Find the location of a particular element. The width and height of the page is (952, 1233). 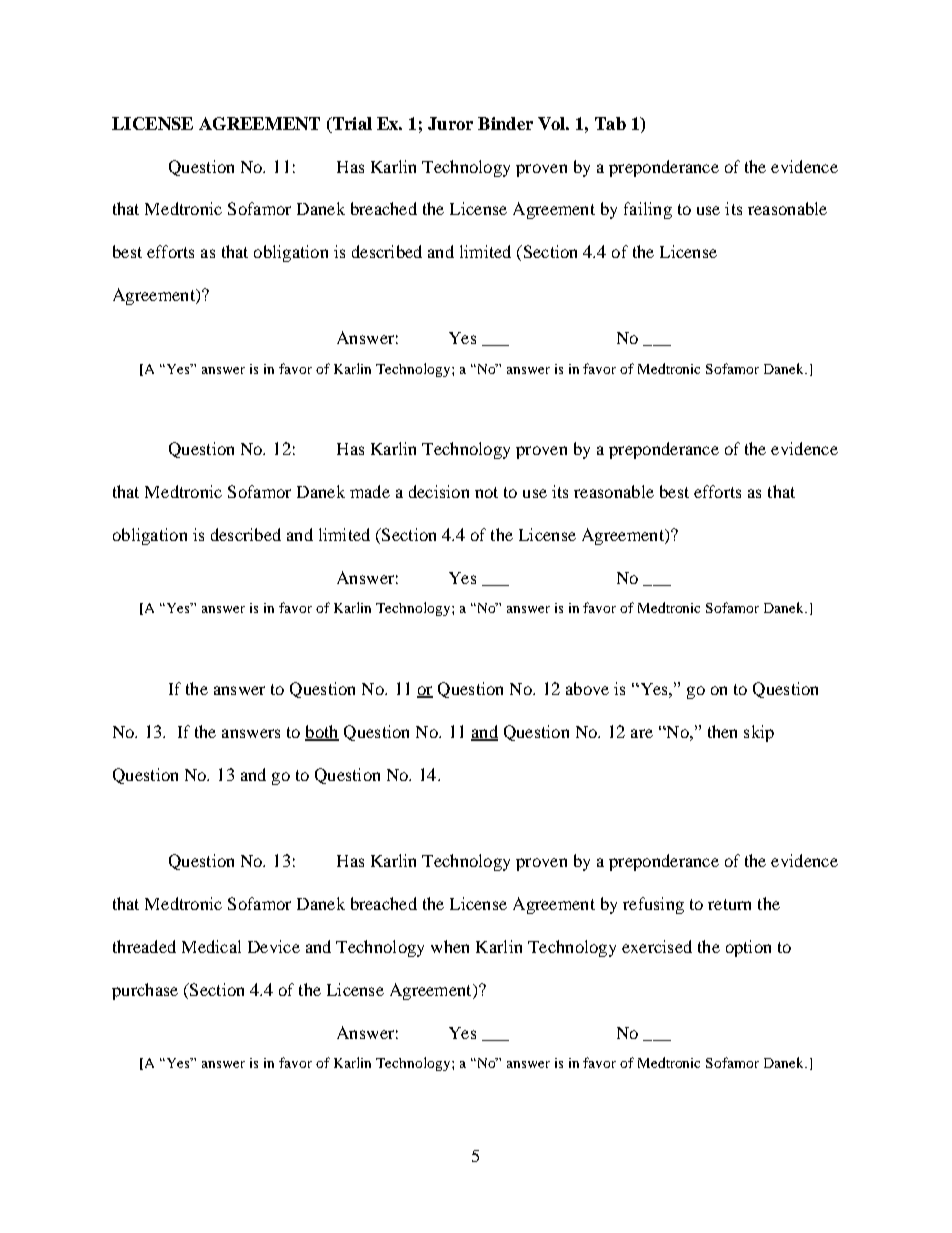

above is located at coordinates (587, 688).
